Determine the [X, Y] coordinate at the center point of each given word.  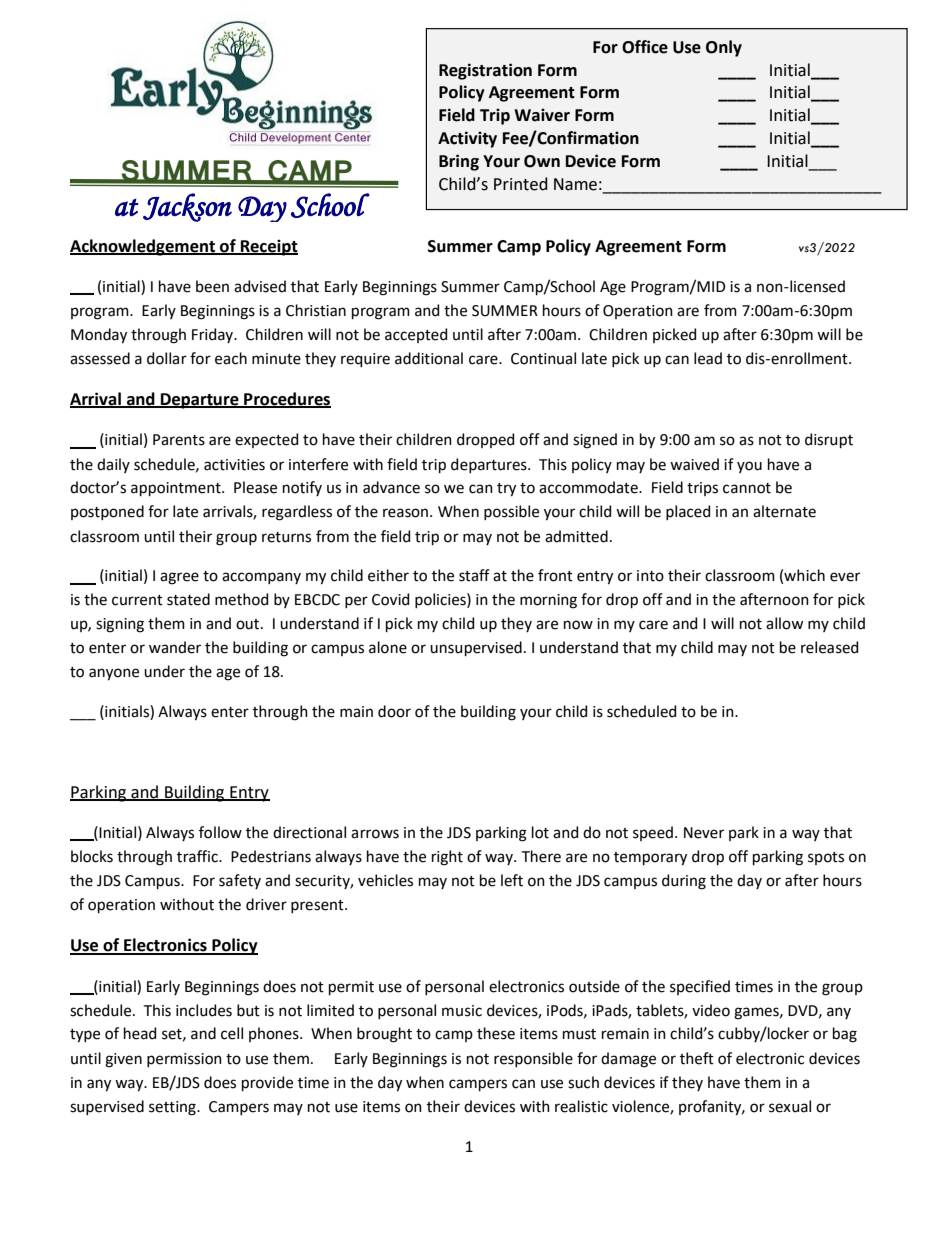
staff [474, 575]
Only [724, 48]
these [496, 1033]
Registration [485, 71]
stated [188, 599]
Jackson [187, 207]
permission [184, 1060]
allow [784, 623]
